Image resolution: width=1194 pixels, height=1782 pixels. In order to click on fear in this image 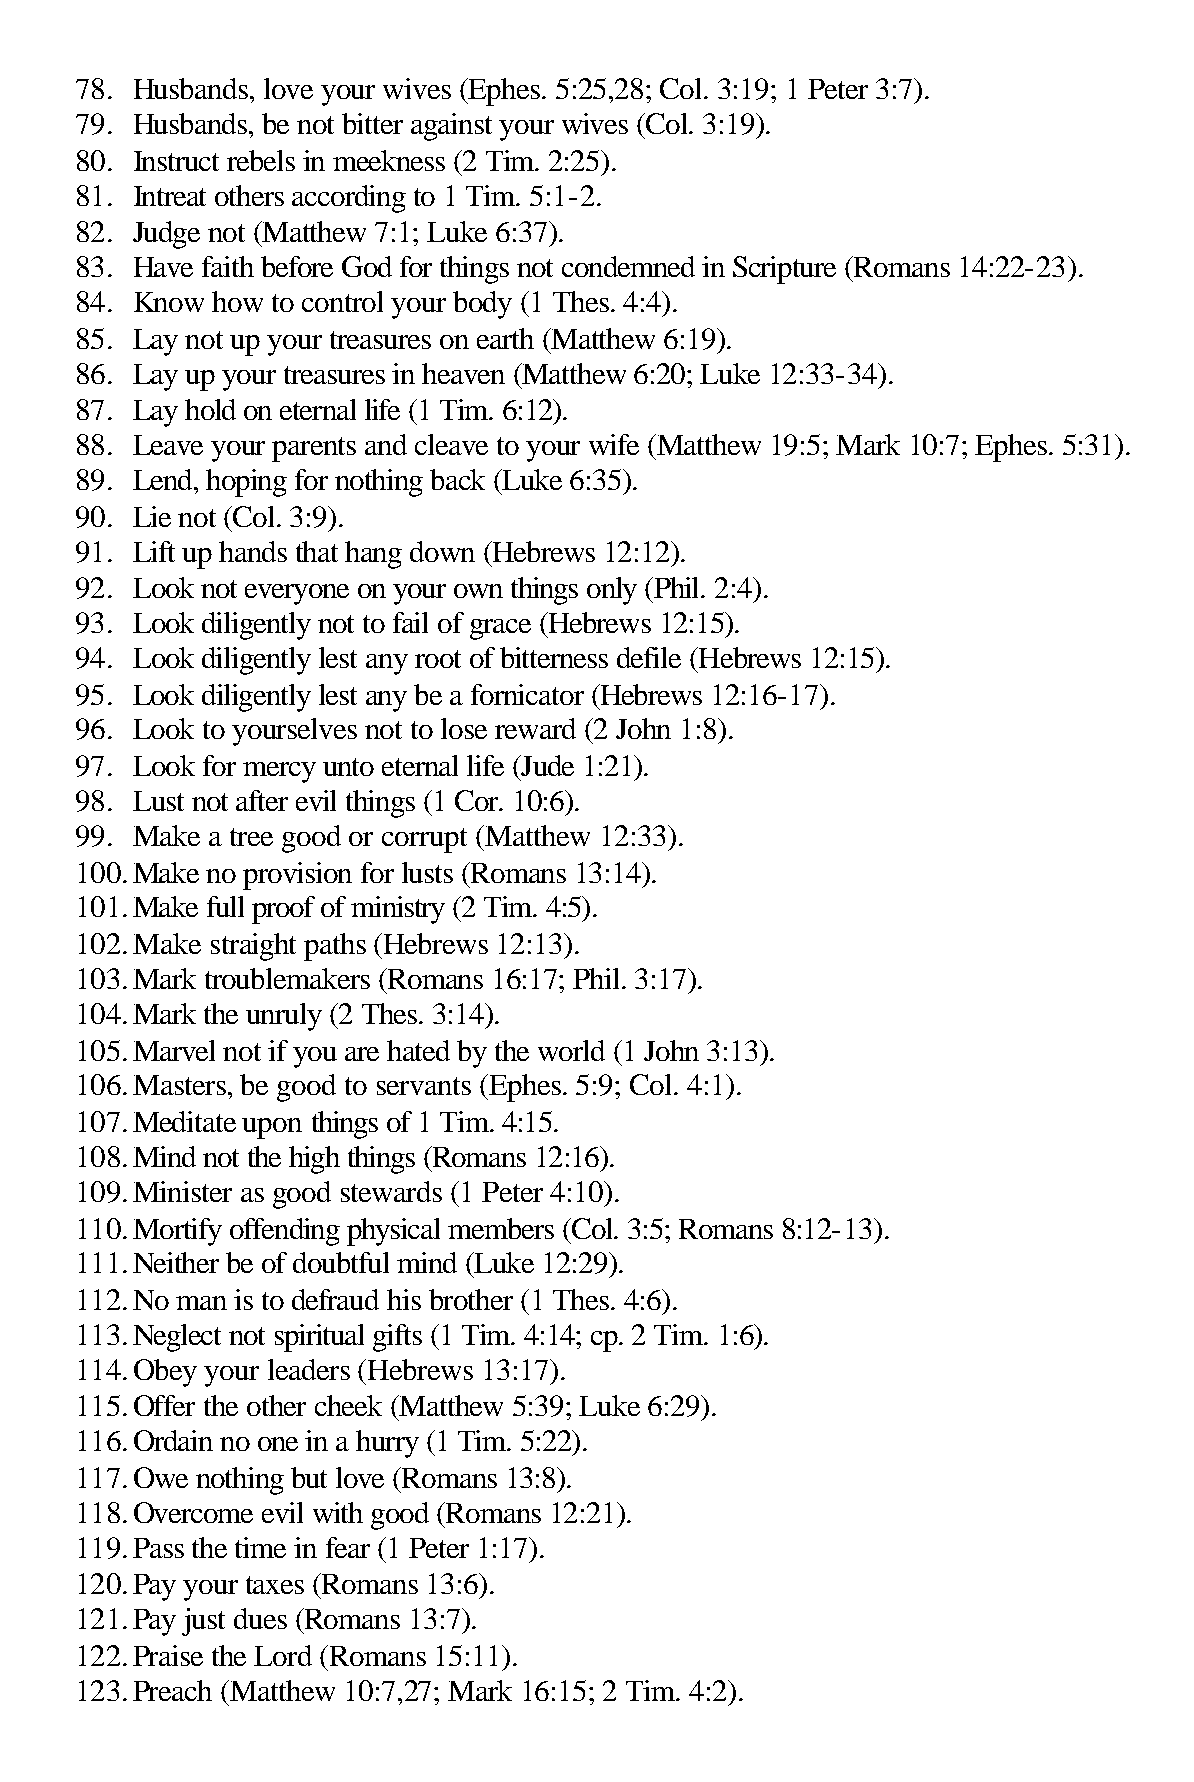, I will do `click(348, 1547)`.
